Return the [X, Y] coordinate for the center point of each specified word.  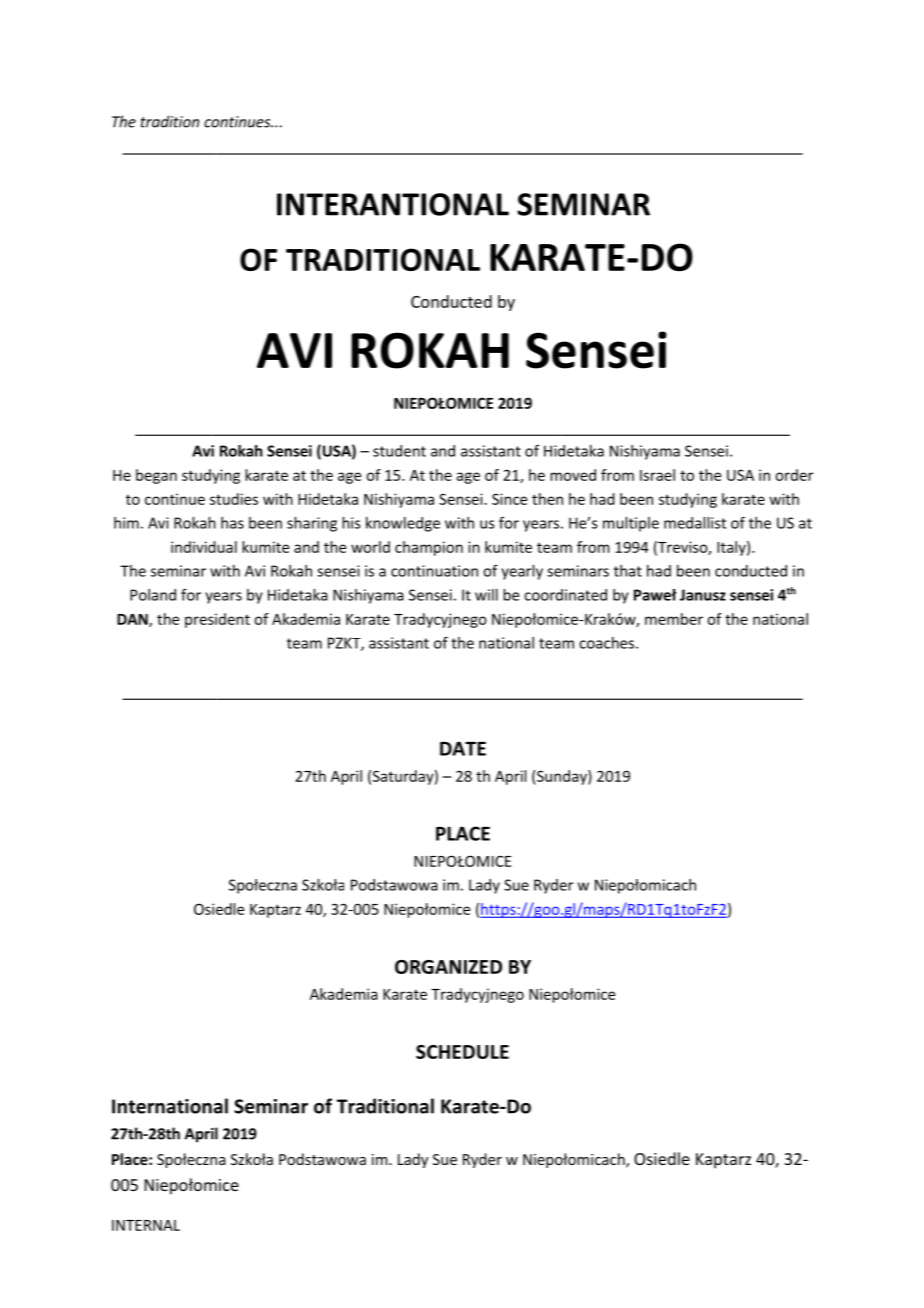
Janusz [703, 595]
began [156, 476]
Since [509, 499]
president [217, 620]
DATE [463, 748]
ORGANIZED [448, 967]
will [486, 595]
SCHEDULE [462, 1052]
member [674, 619]
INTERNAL [146, 1225]
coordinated [565, 595]
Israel [657, 475]
